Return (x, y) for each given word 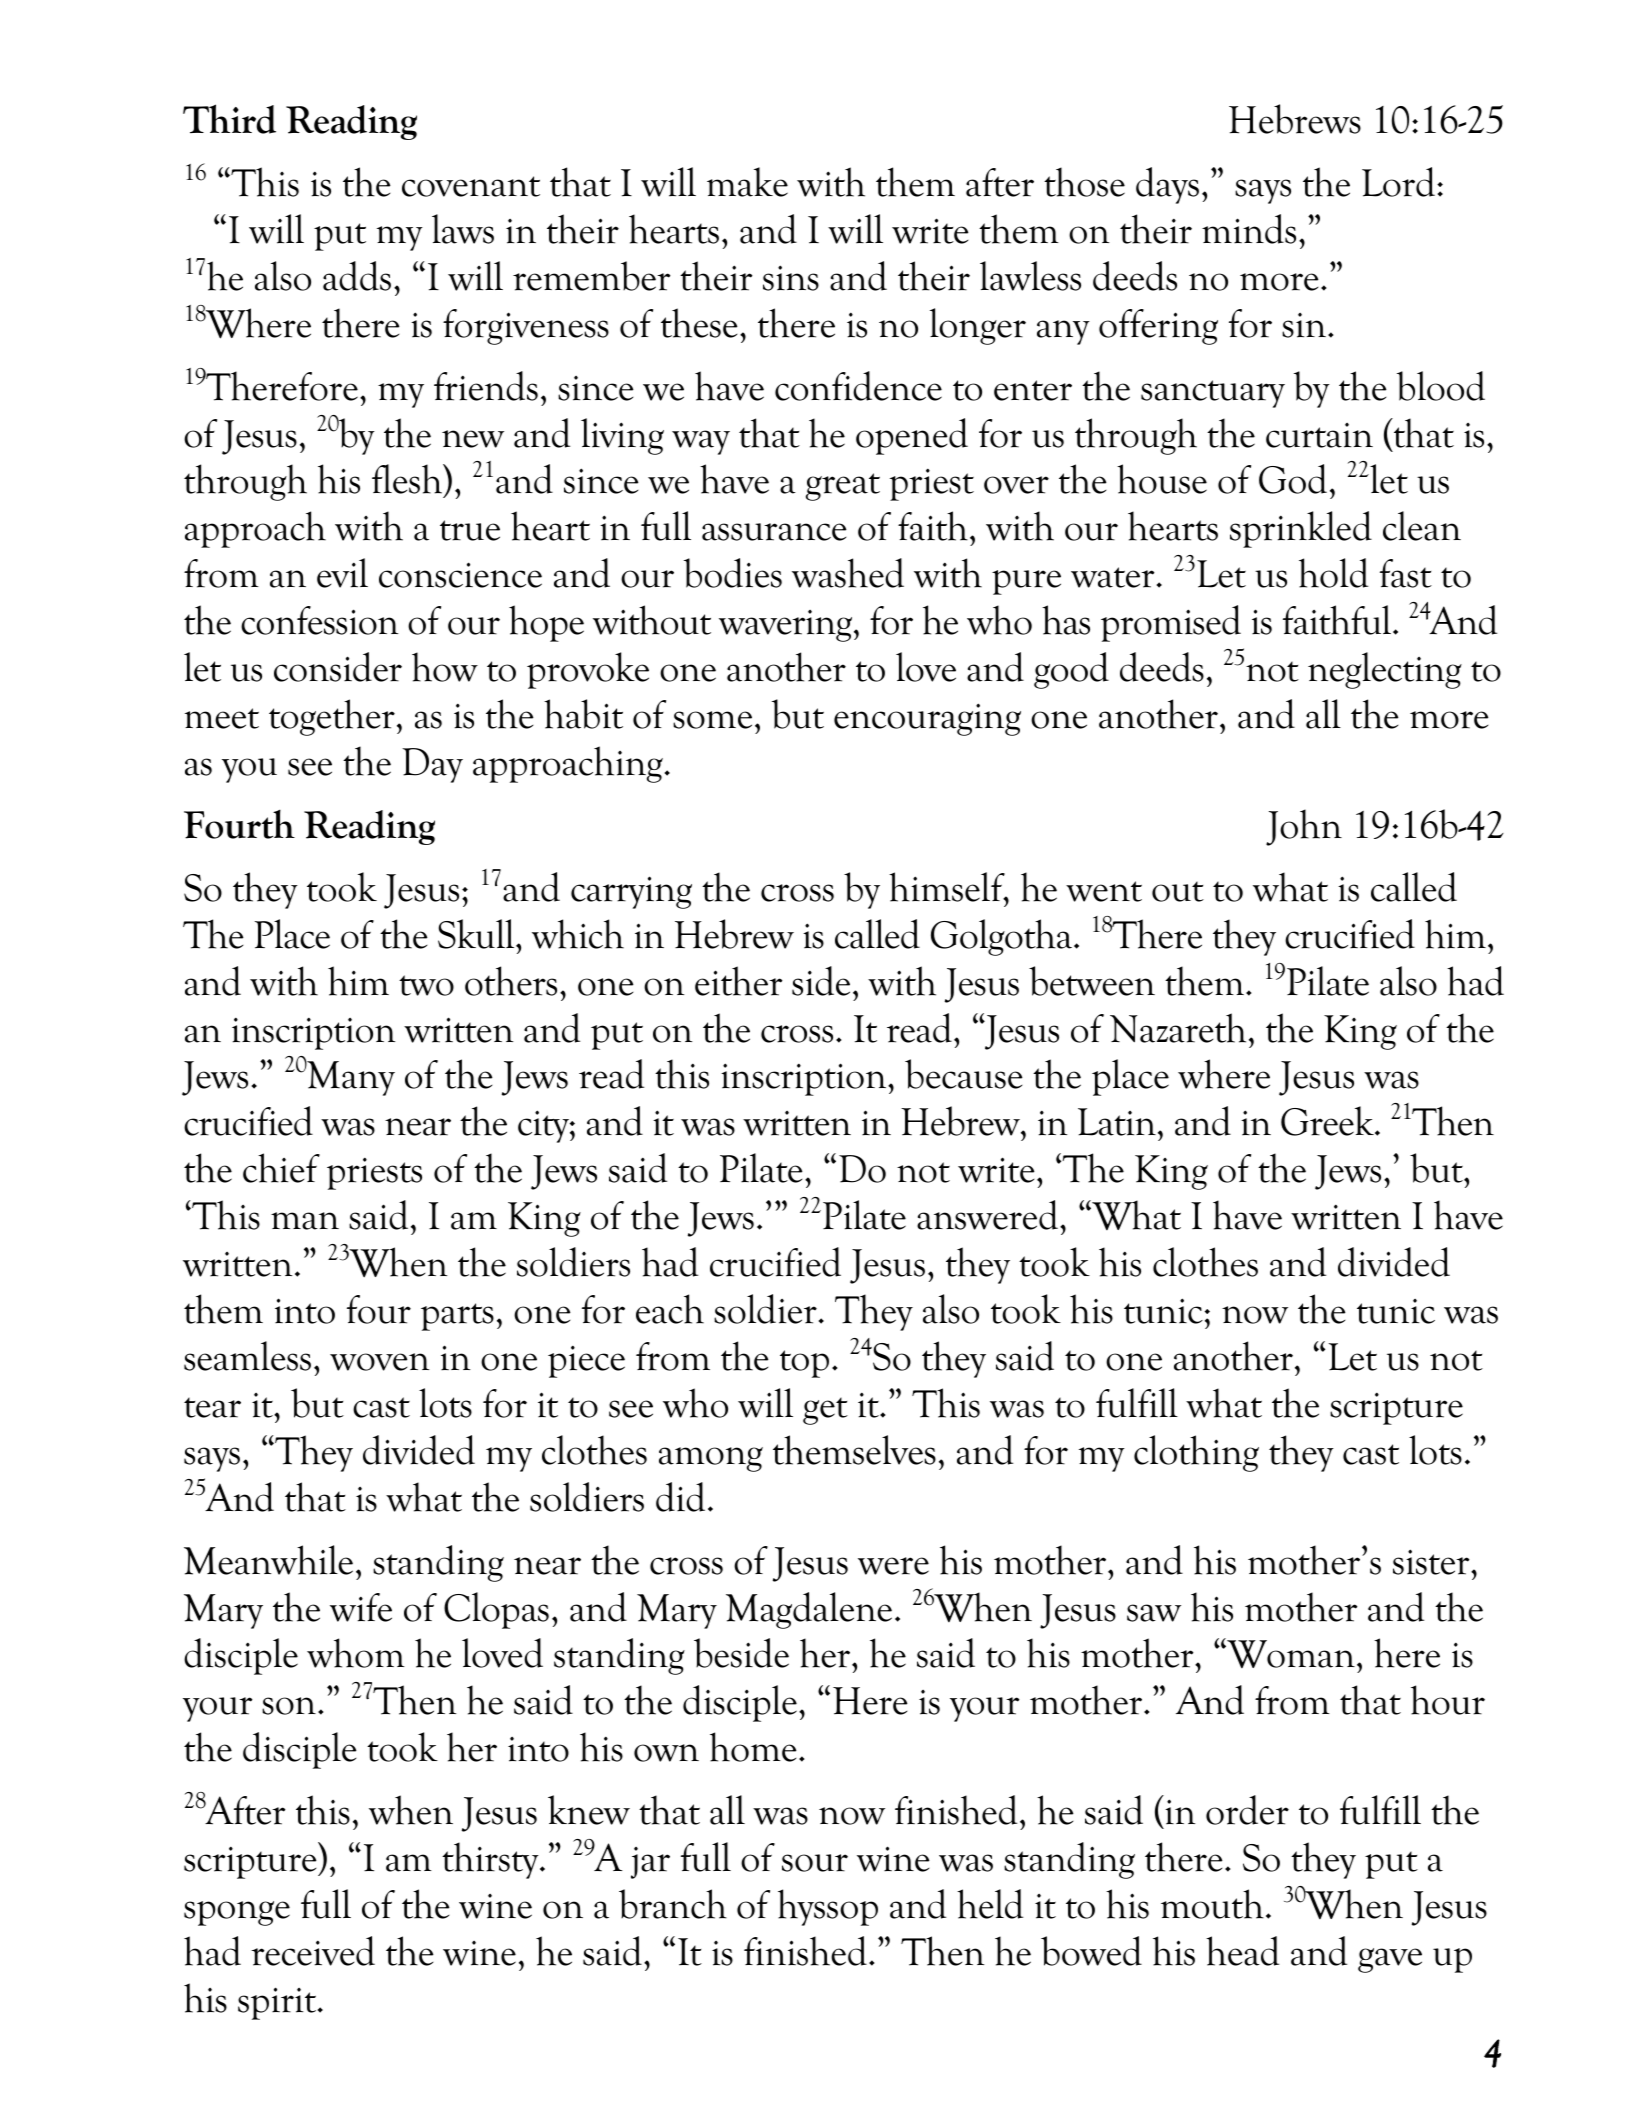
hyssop (828, 1907)
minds (1249, 229)
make (747, 182)
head (1242, 1951)
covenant (471, 186)
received (313, 1951)
